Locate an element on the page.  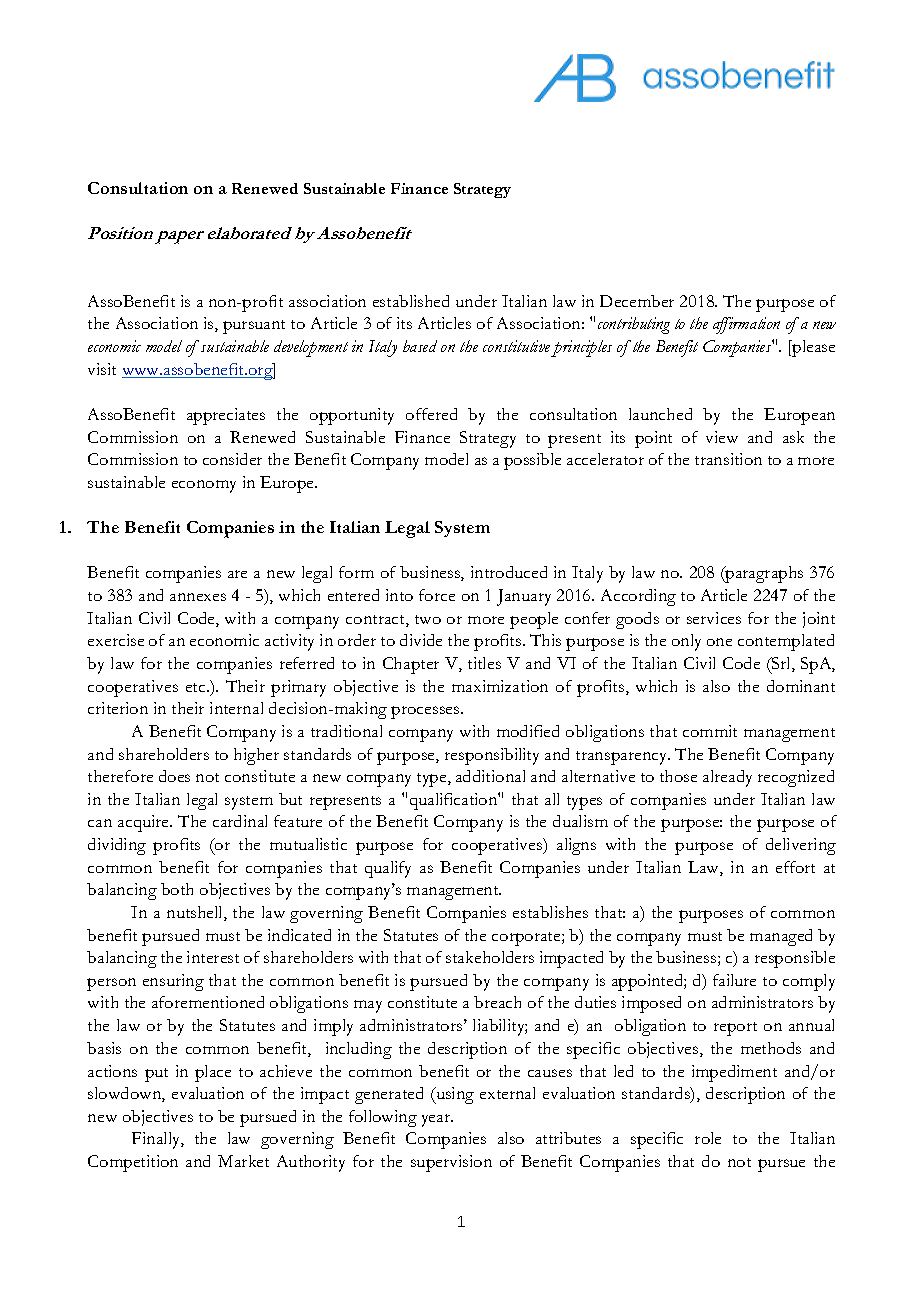
interest is located at coordinates (213, 957).
